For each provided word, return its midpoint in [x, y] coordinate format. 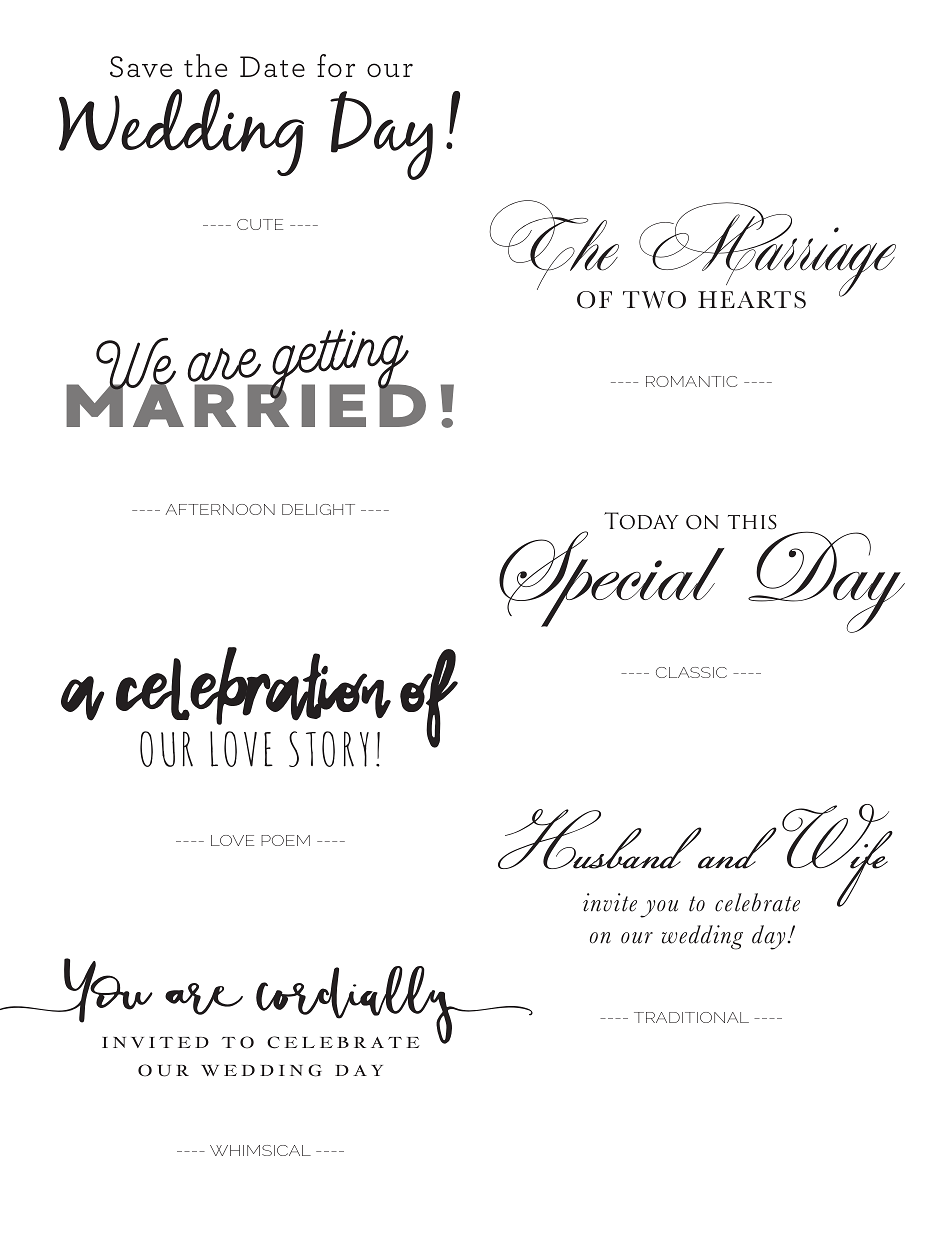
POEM [285, 840]
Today [641, 521]
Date [272, 66]
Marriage [766, 250]
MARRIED [246, 405]
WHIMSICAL [260, 1150]
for [336, 65]
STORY [329, 749]
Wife [837, 856]
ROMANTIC [691, 381]
